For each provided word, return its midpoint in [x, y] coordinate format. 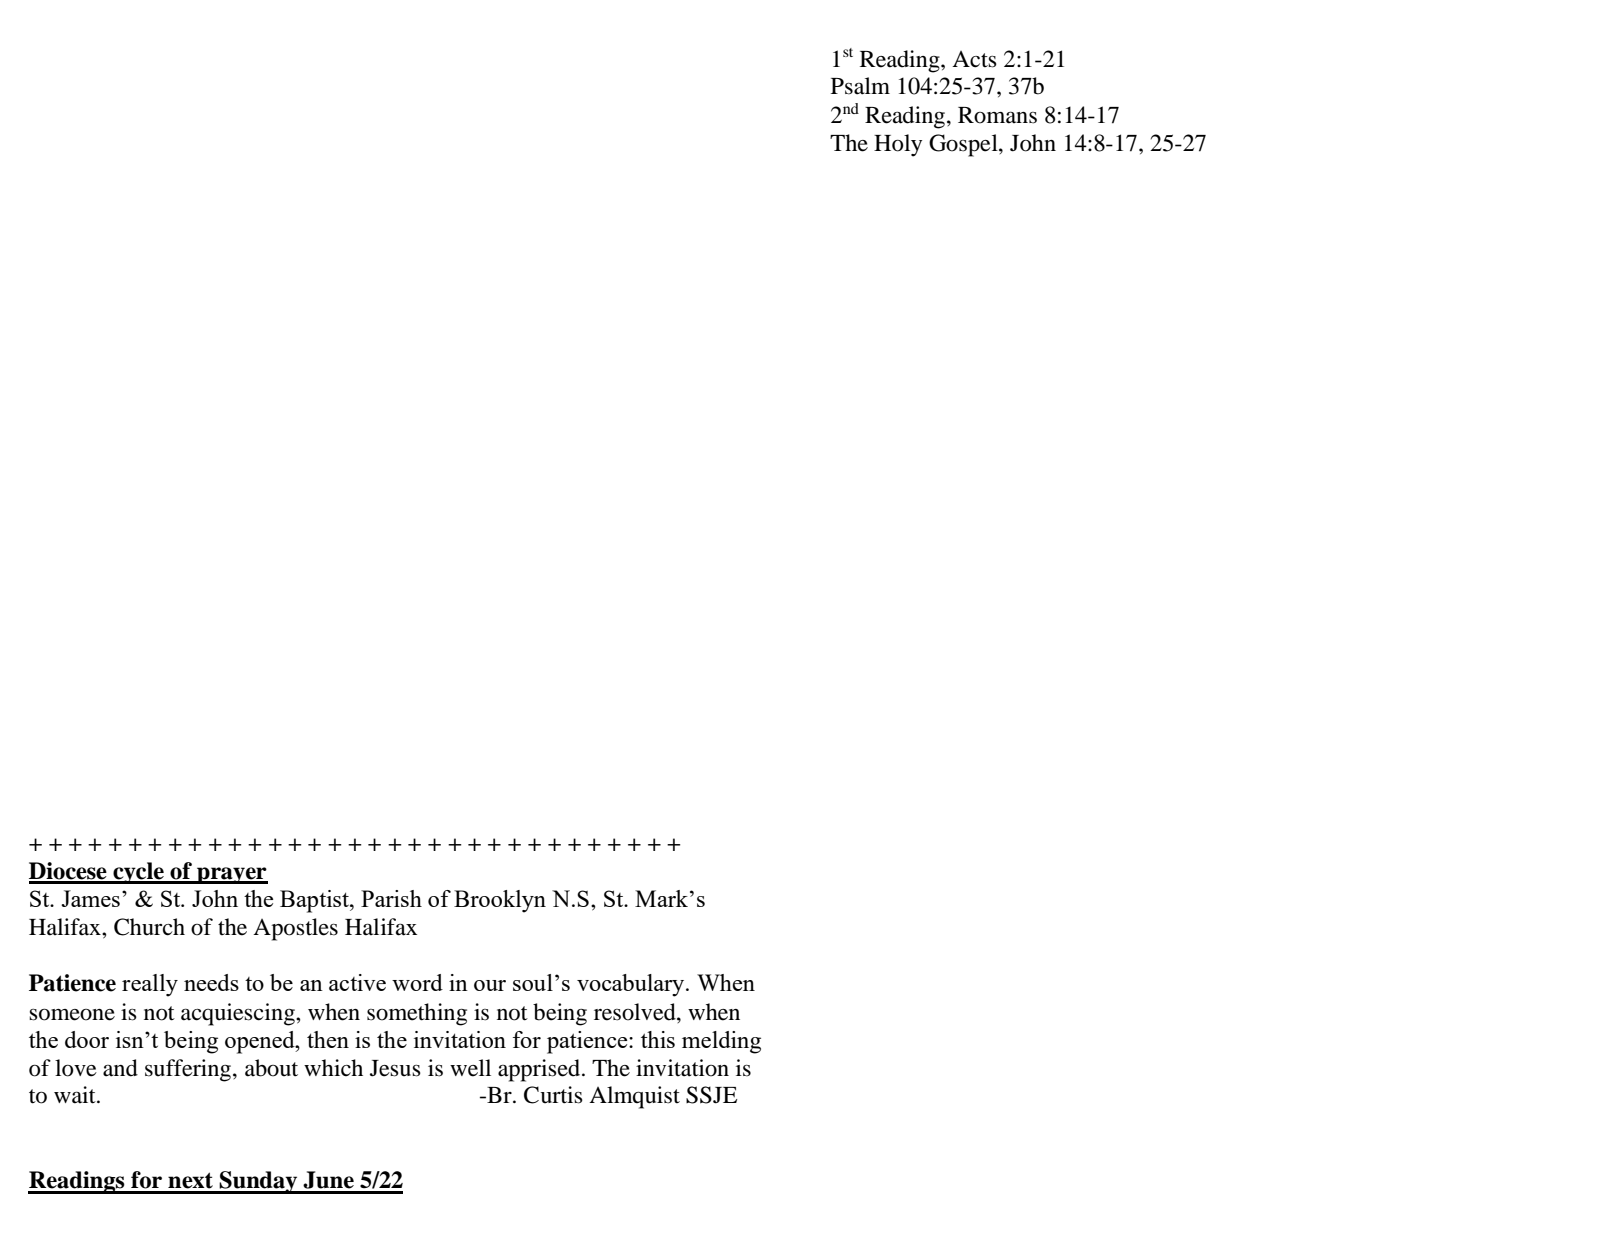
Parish [391, 898]
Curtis [553, 1095]
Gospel [964, 145]
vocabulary [632, 985]
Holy [898, 145]
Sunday [258, 1182]
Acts [974, 59]
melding [721, 1042]
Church [149, 927]
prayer [231, 875]
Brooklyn [500, 901]
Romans [997, 115]
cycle [138, 873]
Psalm [860, 86]
